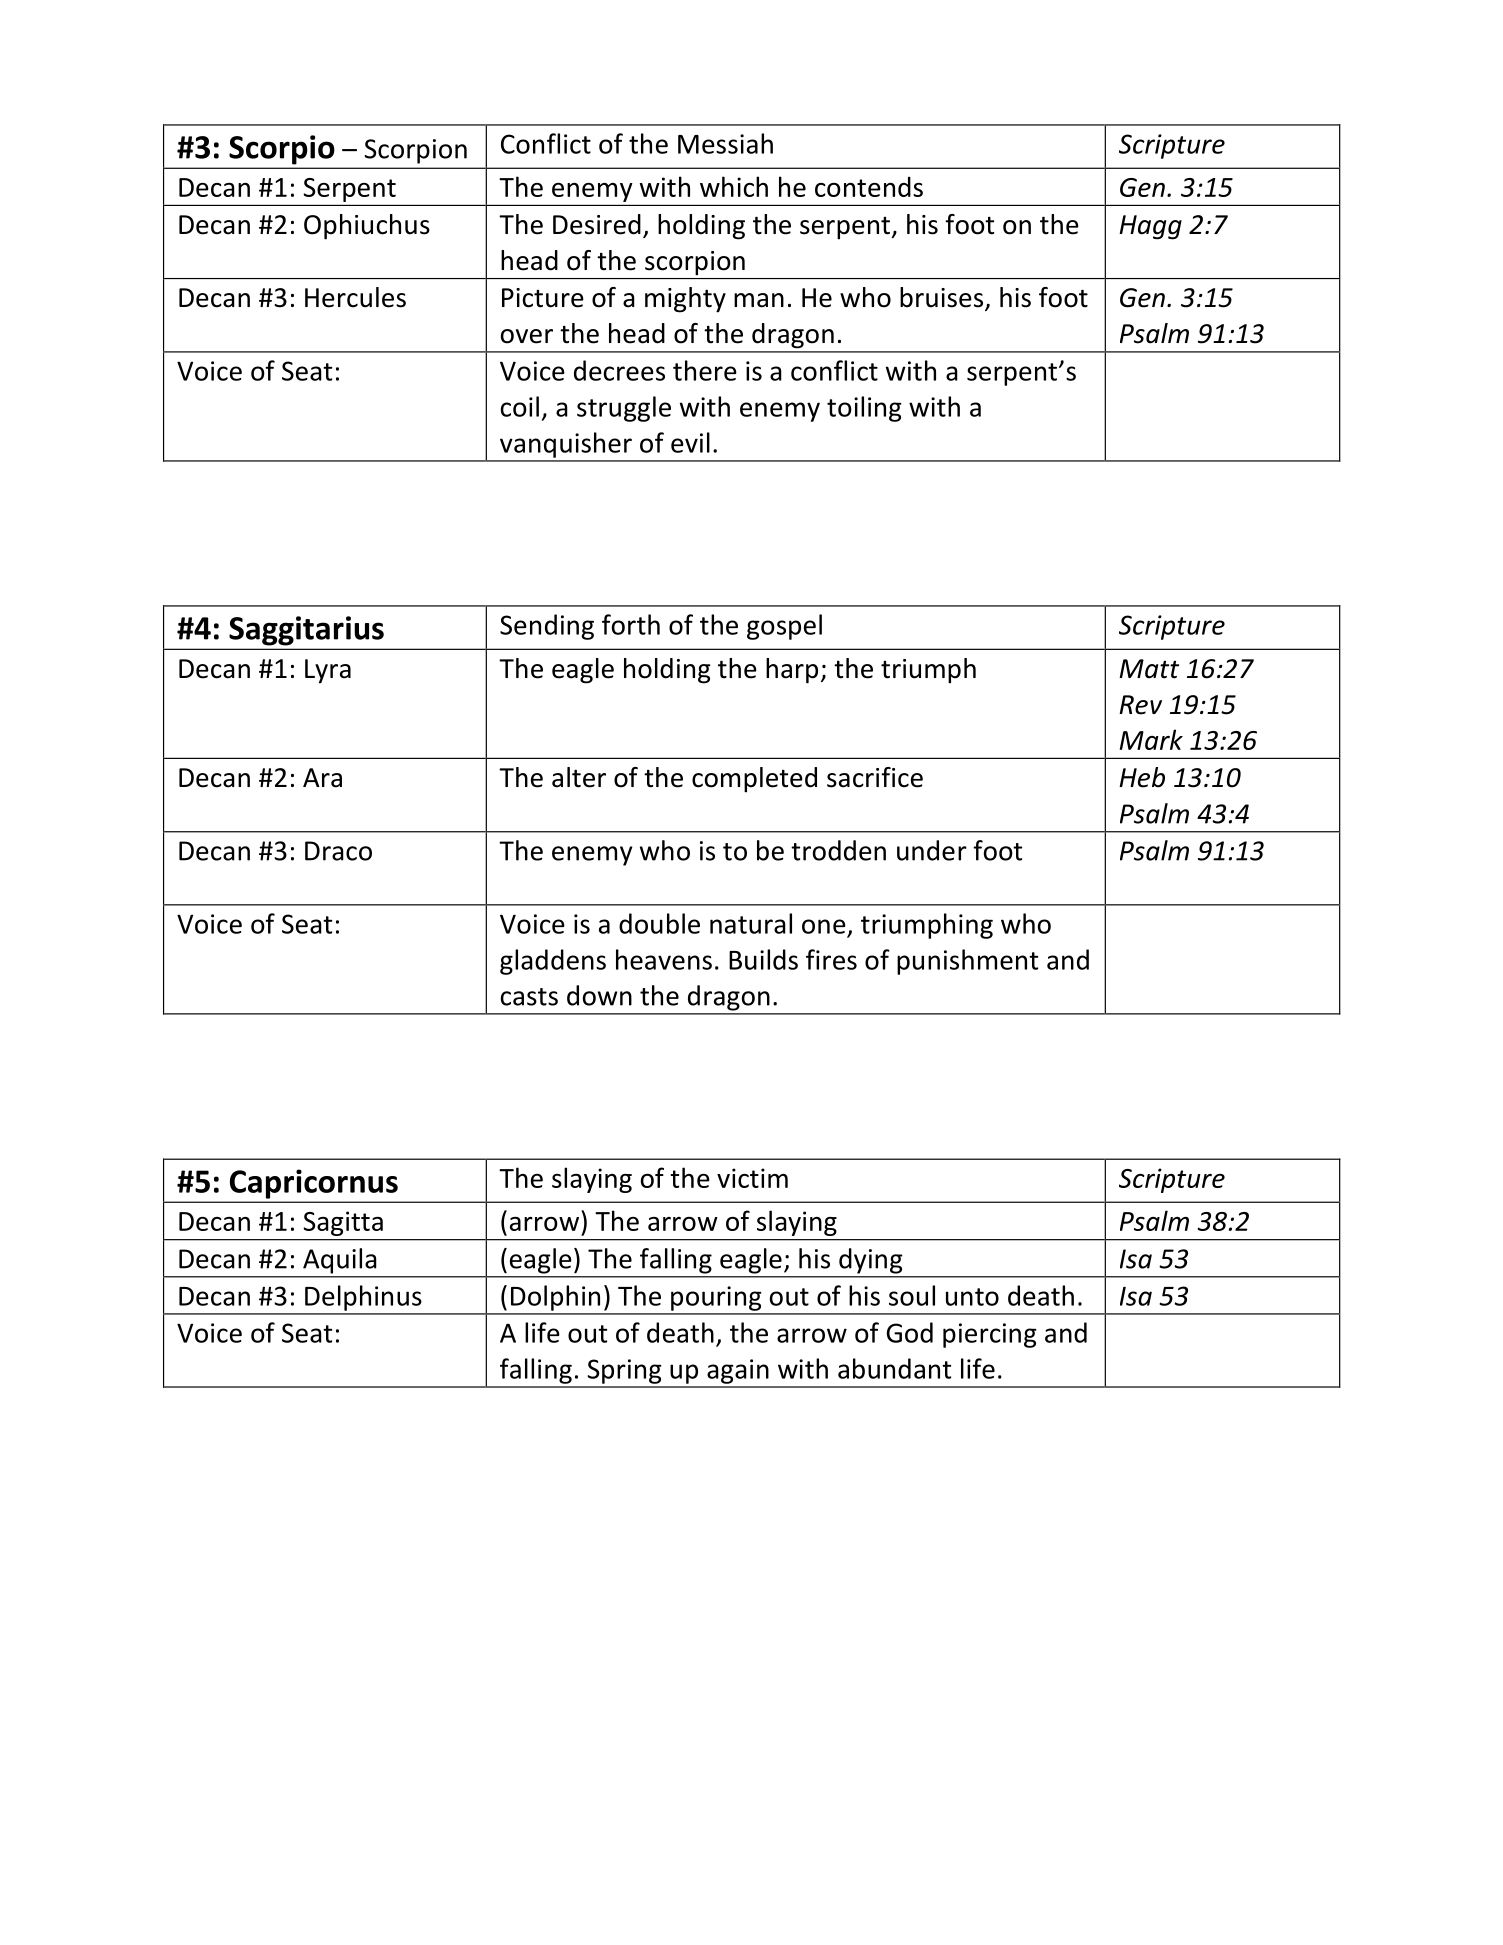  I want to click on Heb, so click(1142, 777).
